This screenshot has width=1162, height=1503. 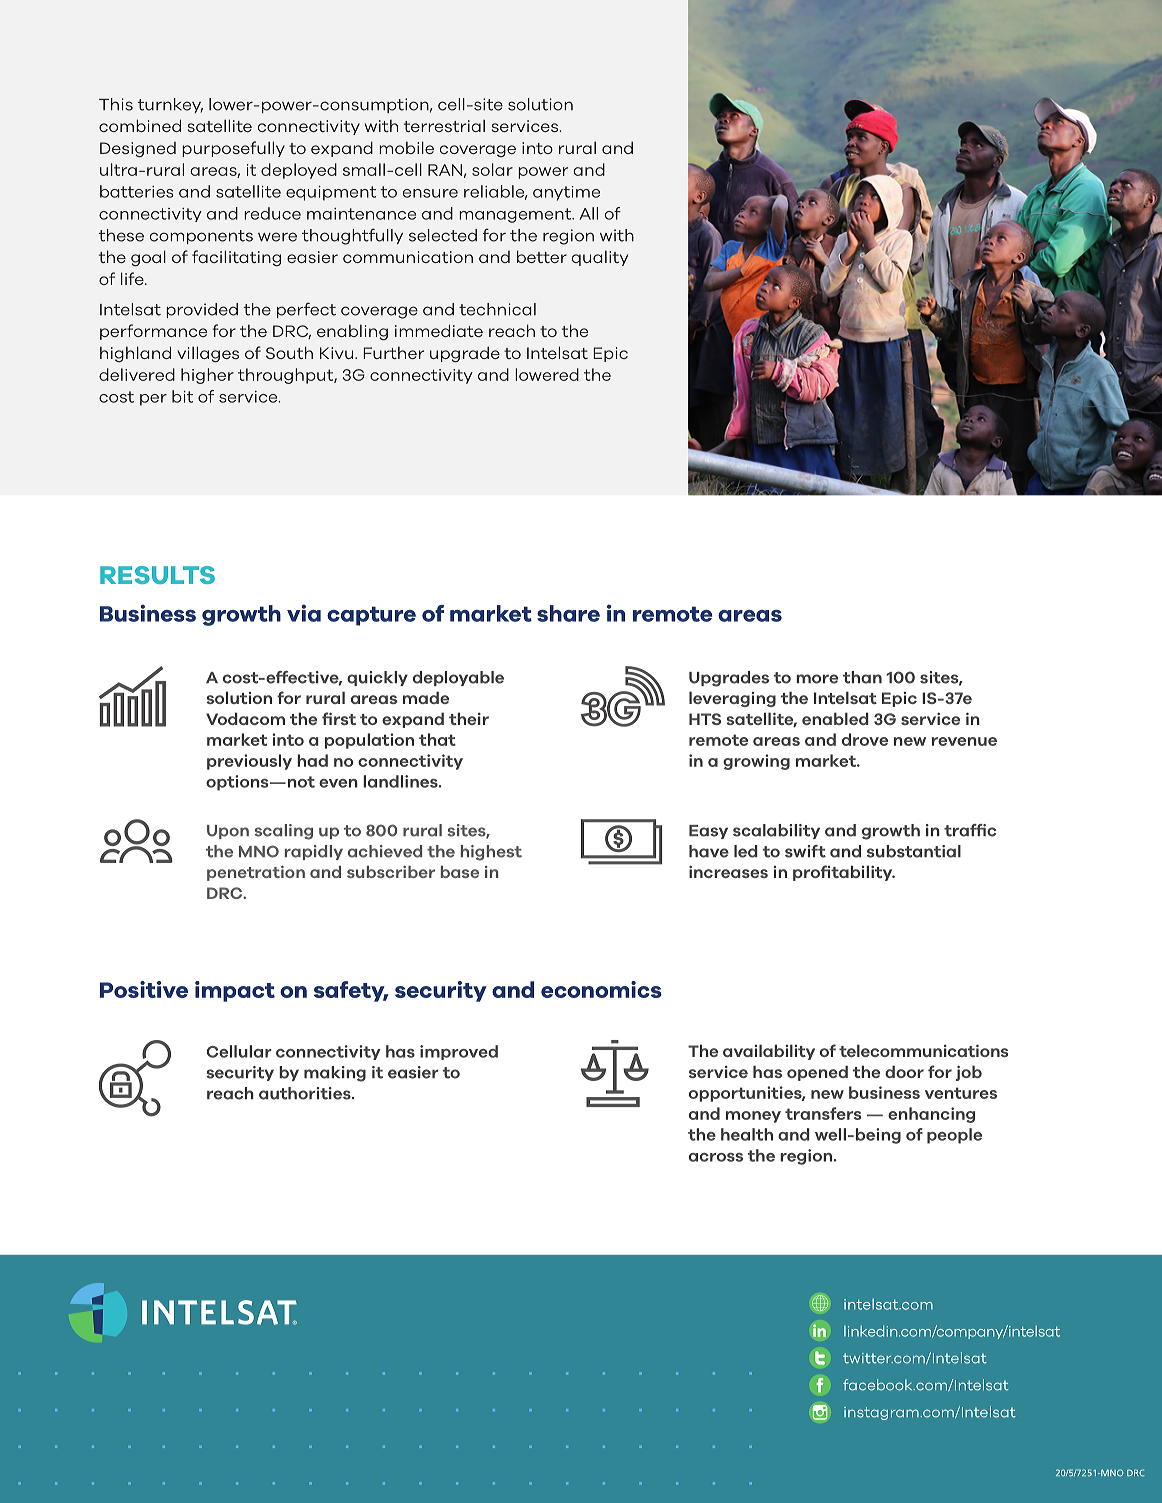 I want to click on highest, so click(x=491, y=853).
